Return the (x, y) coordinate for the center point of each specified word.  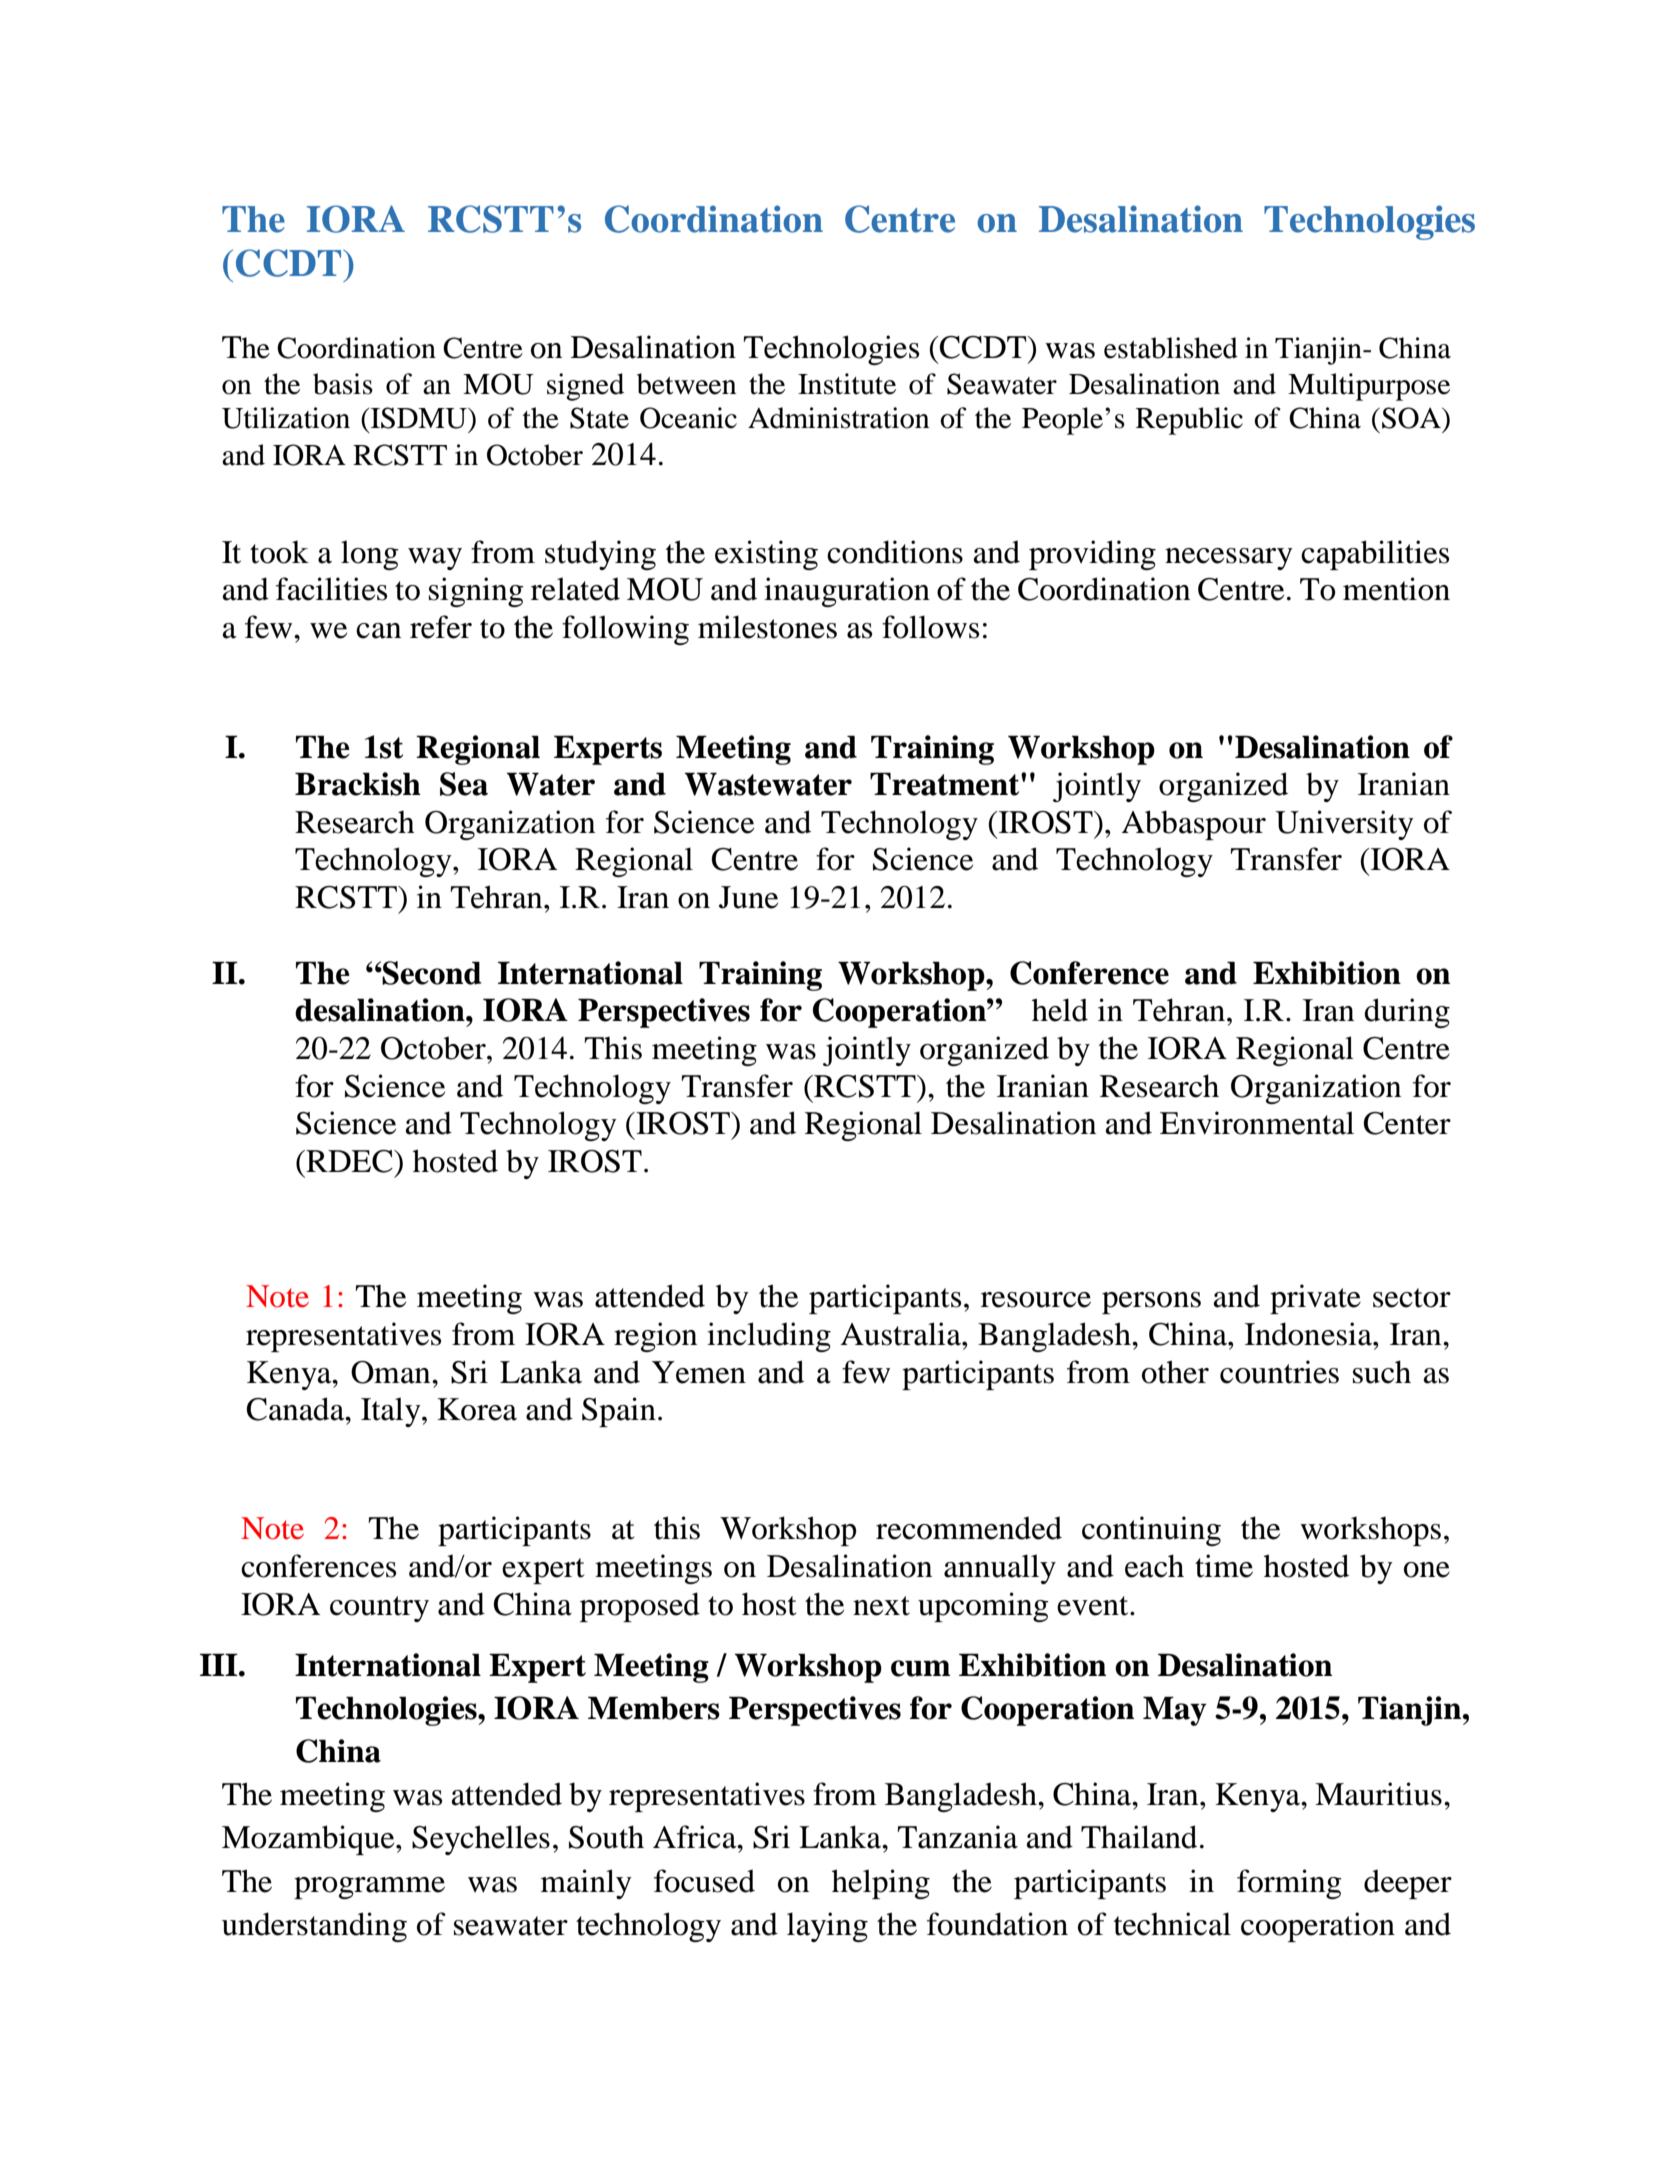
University (1344, 825)
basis (343, 384)
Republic (1189, 421)
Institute (847, 384)
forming (1289, 1884)
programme (369, 1888)
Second (431, 973)
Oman (392, 1372)
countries (1279, 1372)
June (748, 897)
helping (881, 1884)
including (769, 1337)
